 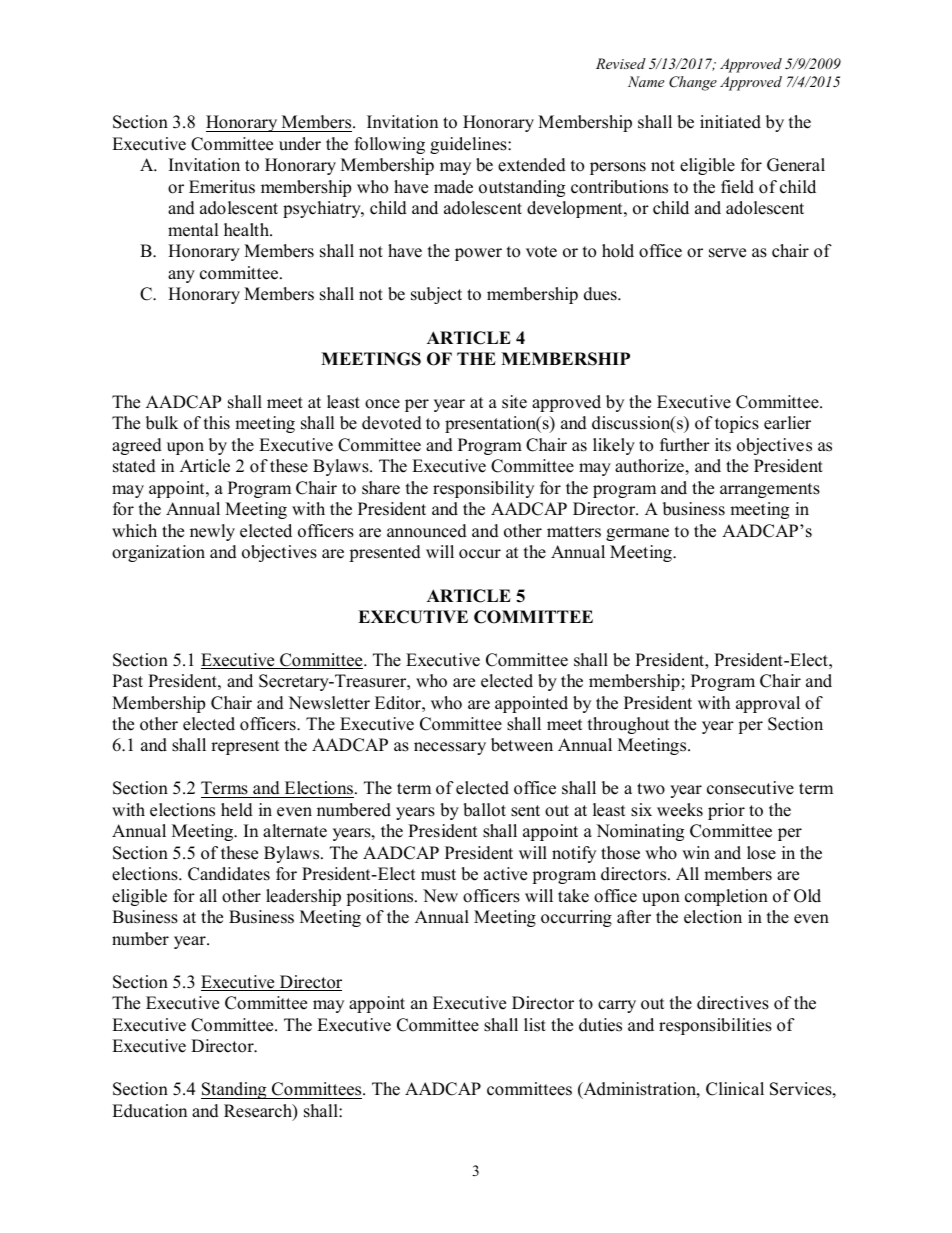 I want to click on guidelines, so click(x=469, y=145).
